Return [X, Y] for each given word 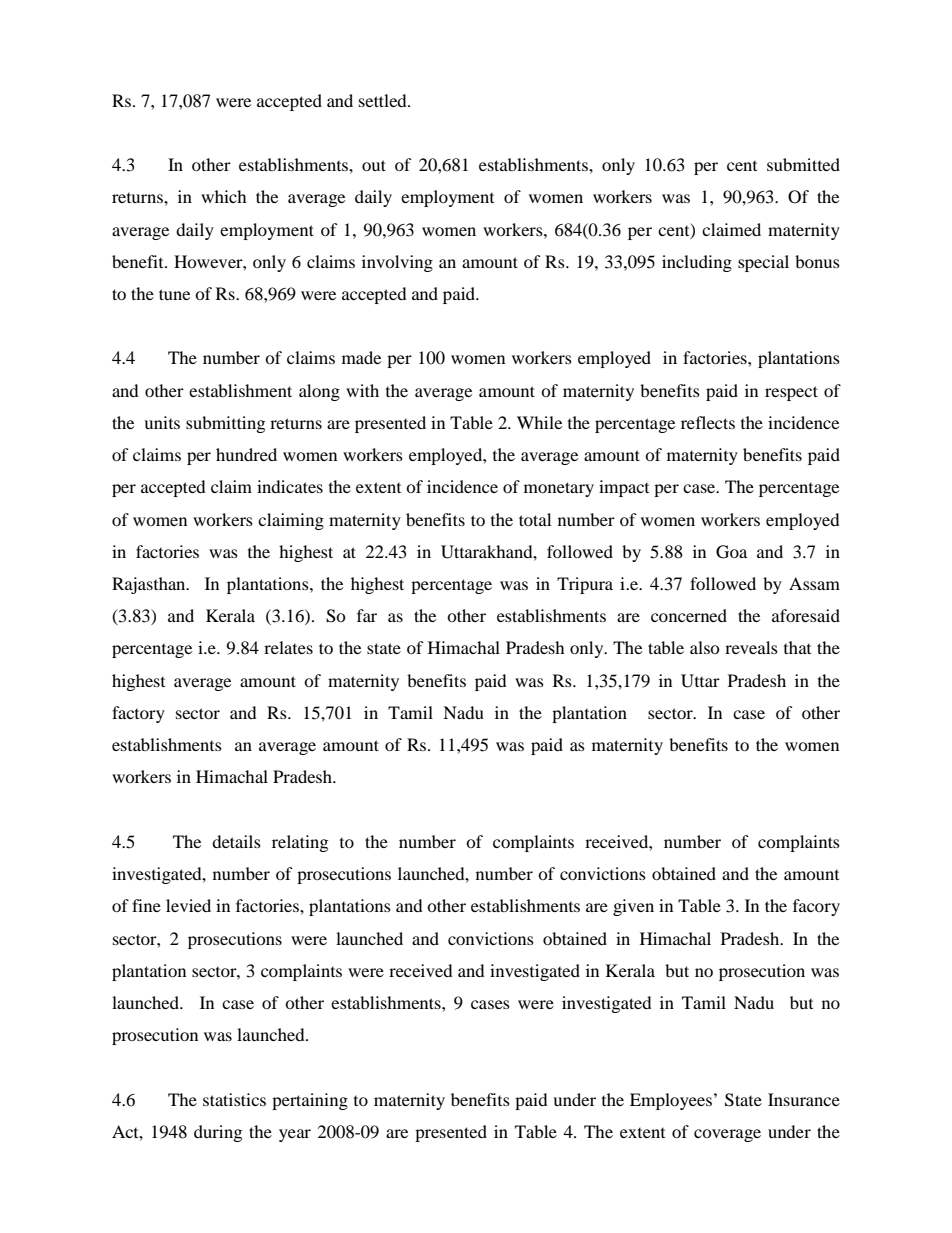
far [367, 615]
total [535, 519]
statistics [234, 1099]
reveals [751, 647]
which [224, 196]
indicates [290, 486]
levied [188, 905]
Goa [731, 552]
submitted [803, 164]
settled [384, 100]
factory [138, 714]
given [633, 907]
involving [397, 263]
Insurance [804, 1099]
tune [174, 294]
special [763, 263]
